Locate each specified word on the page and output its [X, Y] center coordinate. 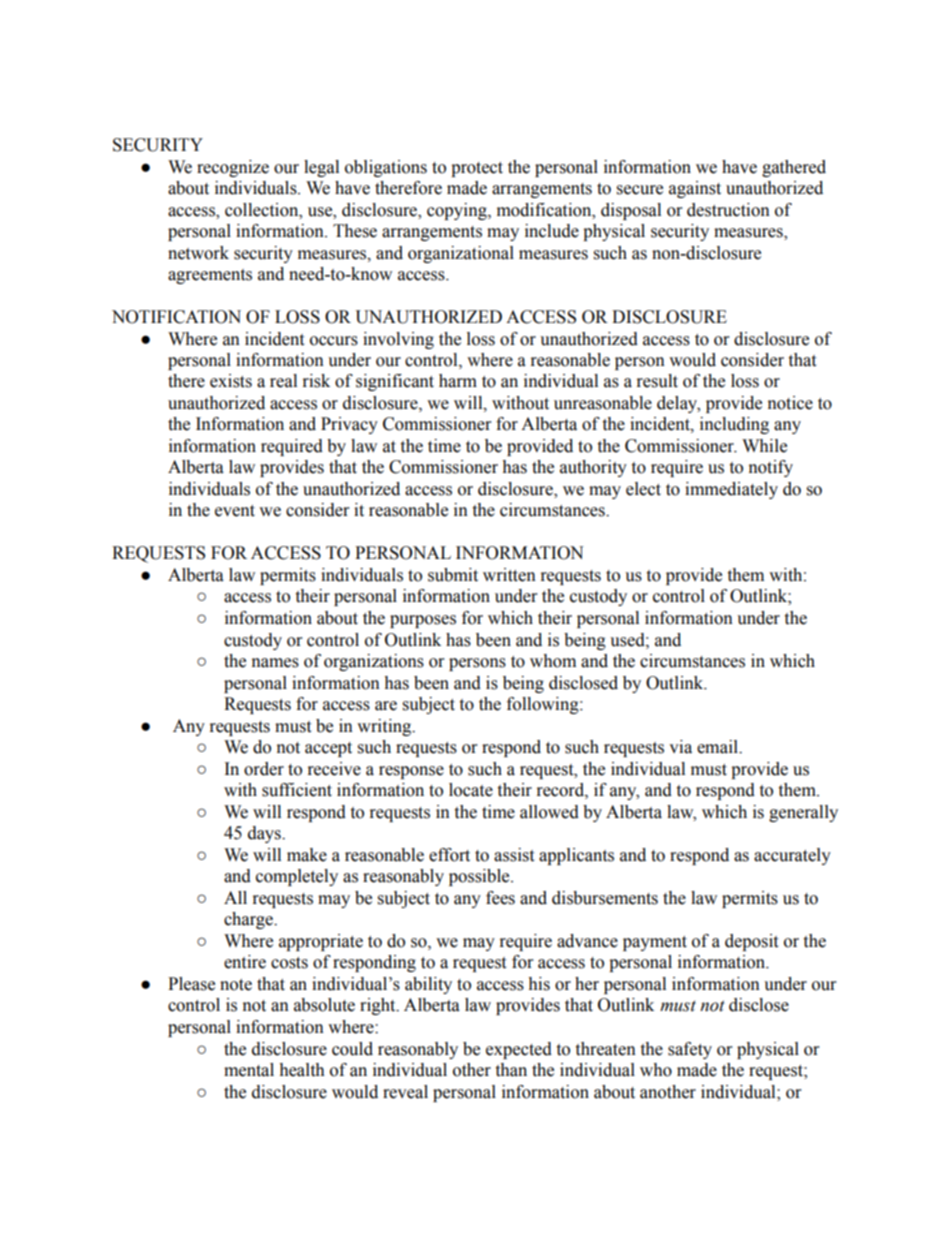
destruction [728, 210]
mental [249, 1070]
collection [263, 210]
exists [231, 381]
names [275, 663]
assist [514, 855]
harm [458, 381]
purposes [423, 621]
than [511, 1070]
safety [690, 1050]
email [718, 747]
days [265, 834]
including [734, 425]
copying [458, 211]
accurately [792, 856]
